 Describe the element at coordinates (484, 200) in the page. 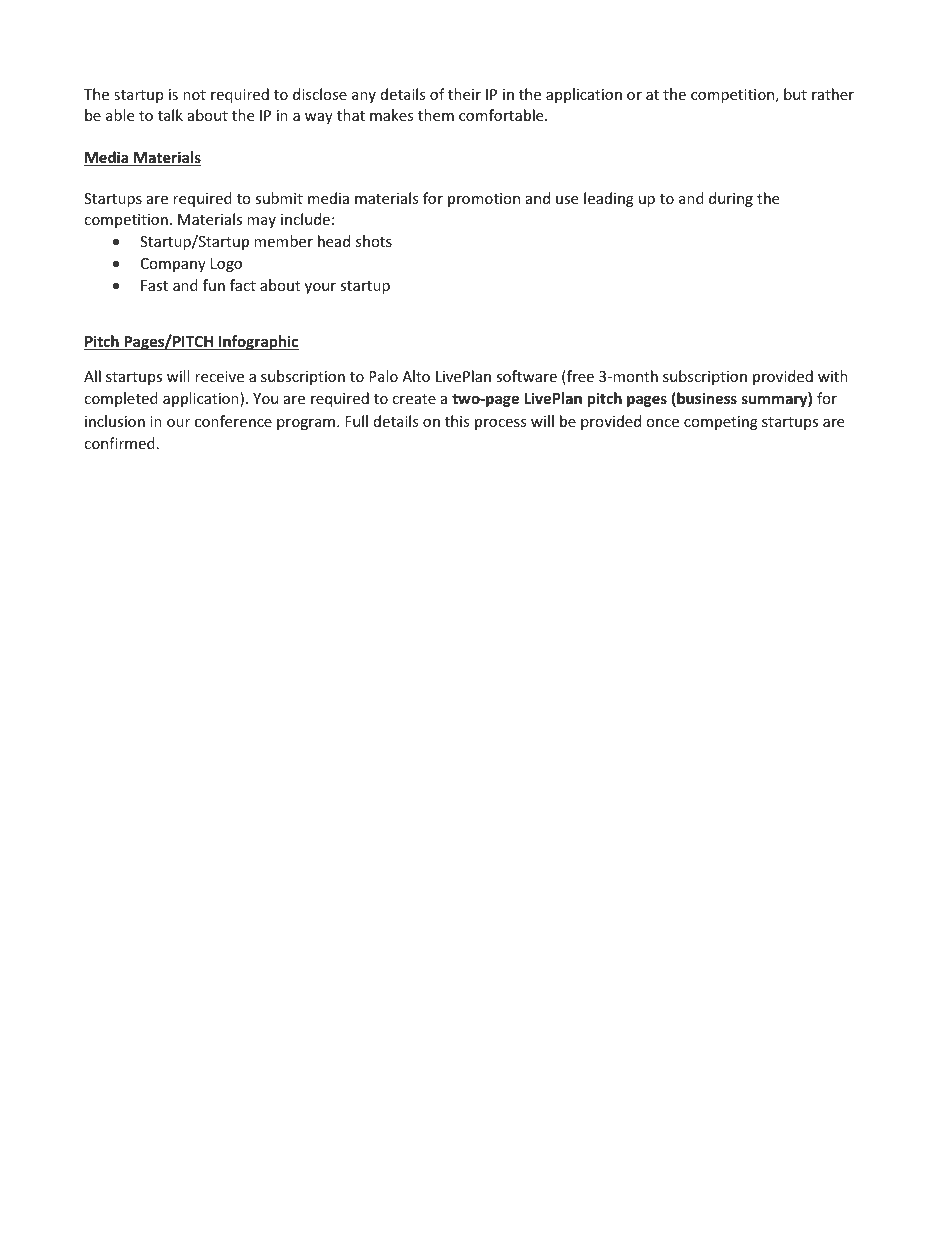

I see `promotion` at that location.
